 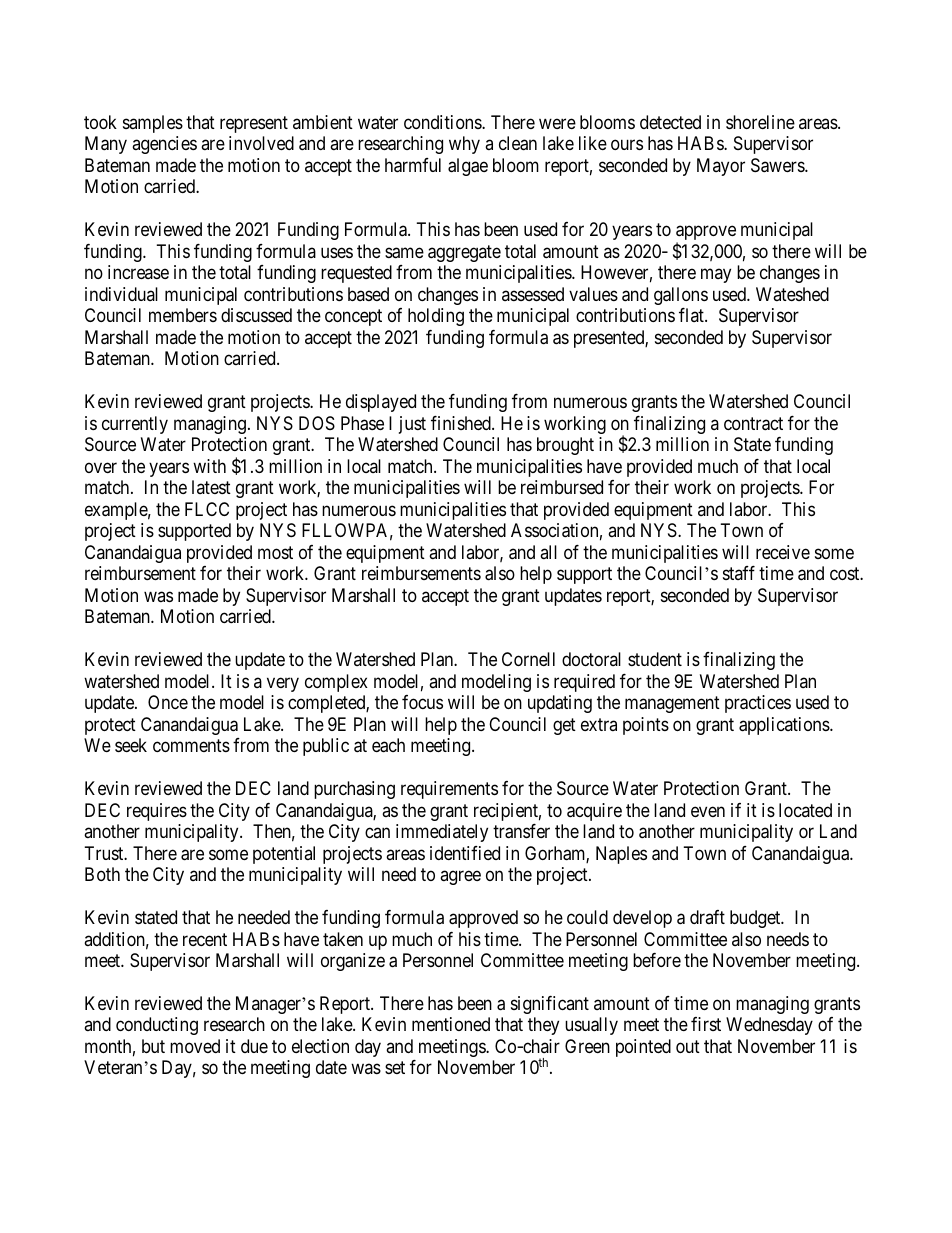 What do you see at coordinates (164, 145) in the image?
I see `agencies` at bounding box center [164, 145].
